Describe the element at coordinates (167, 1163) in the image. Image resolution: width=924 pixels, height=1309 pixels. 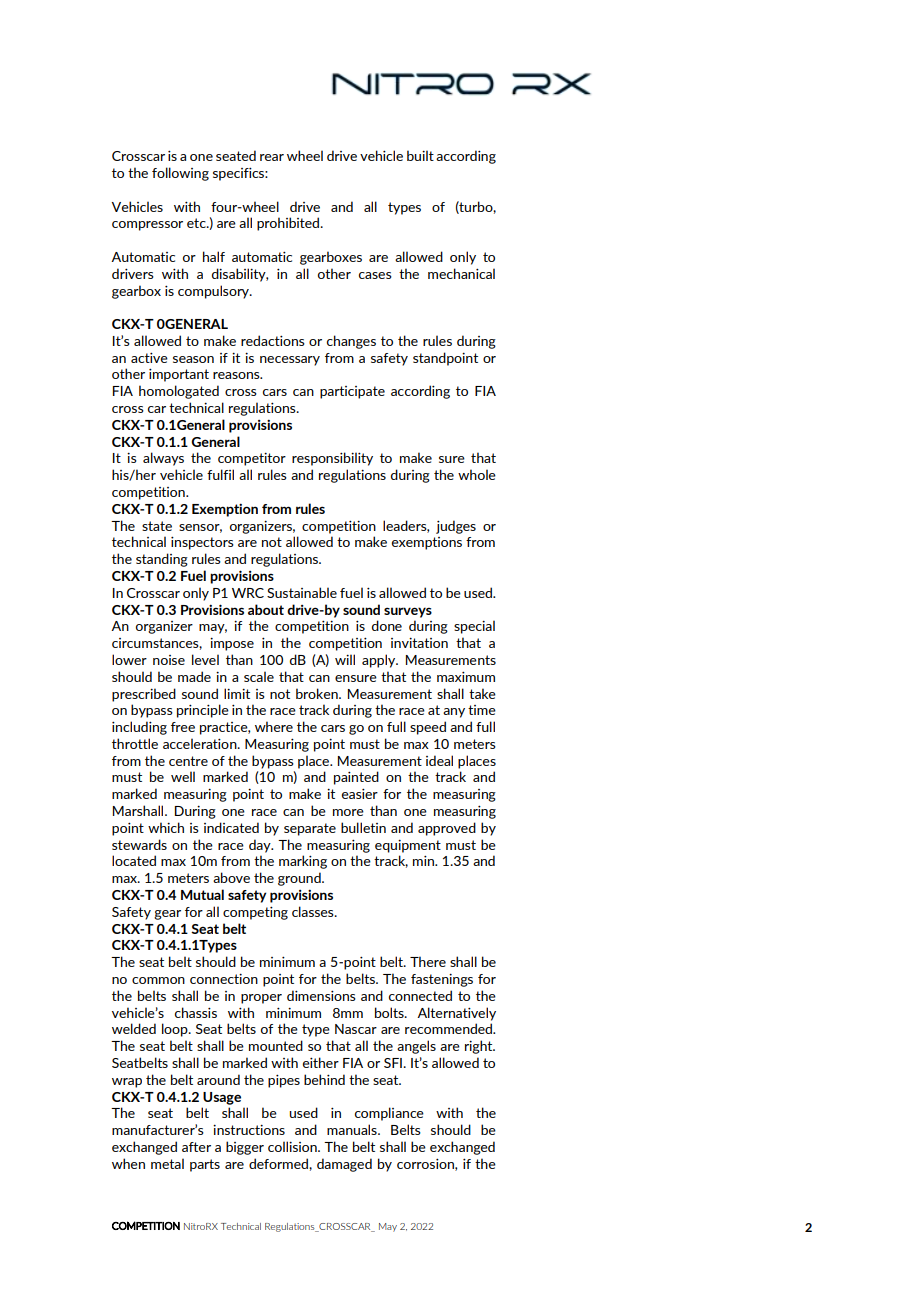
I see `metal` at that location.
